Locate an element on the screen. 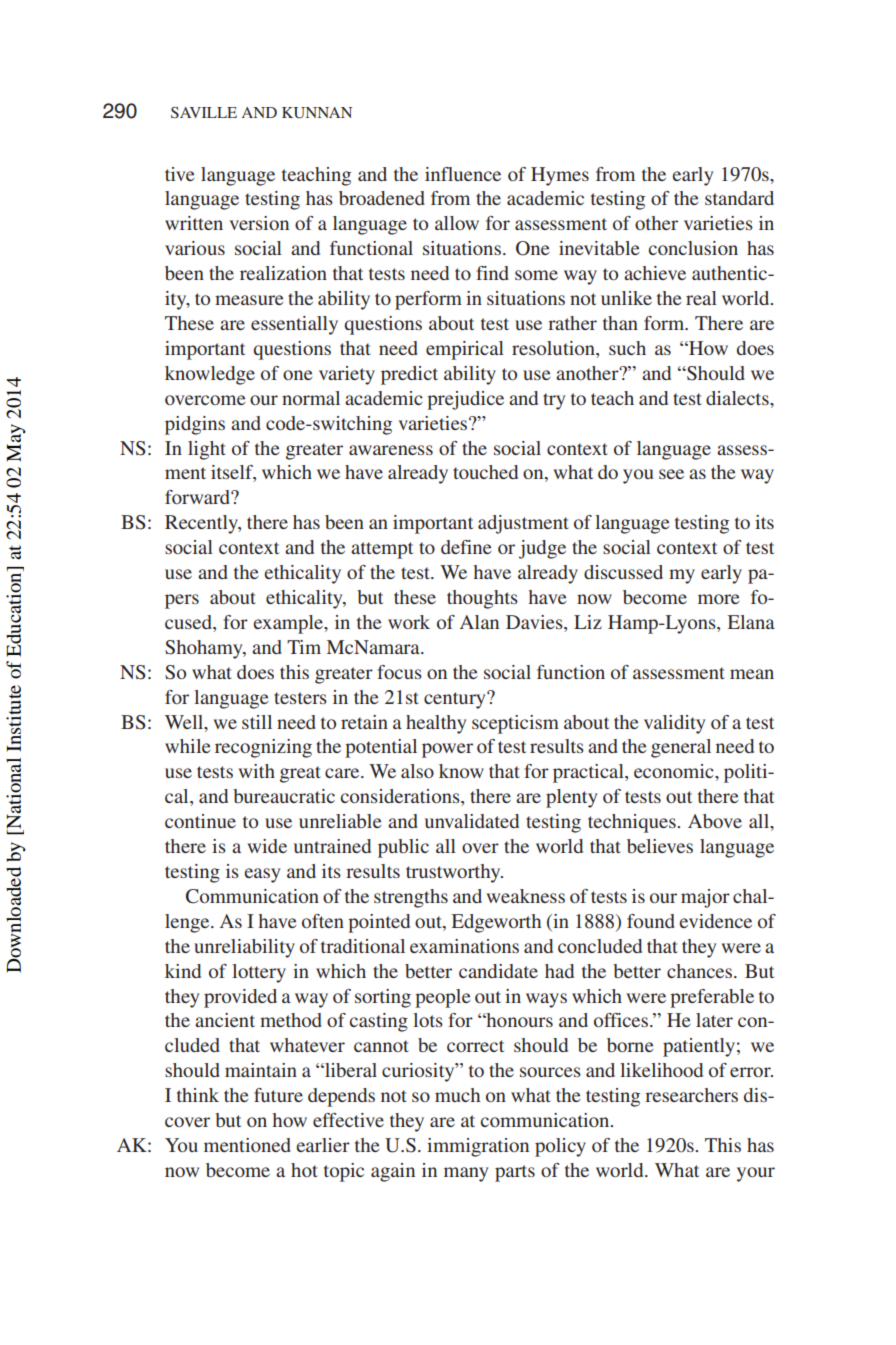  example is located at coordinates (289, 624).
